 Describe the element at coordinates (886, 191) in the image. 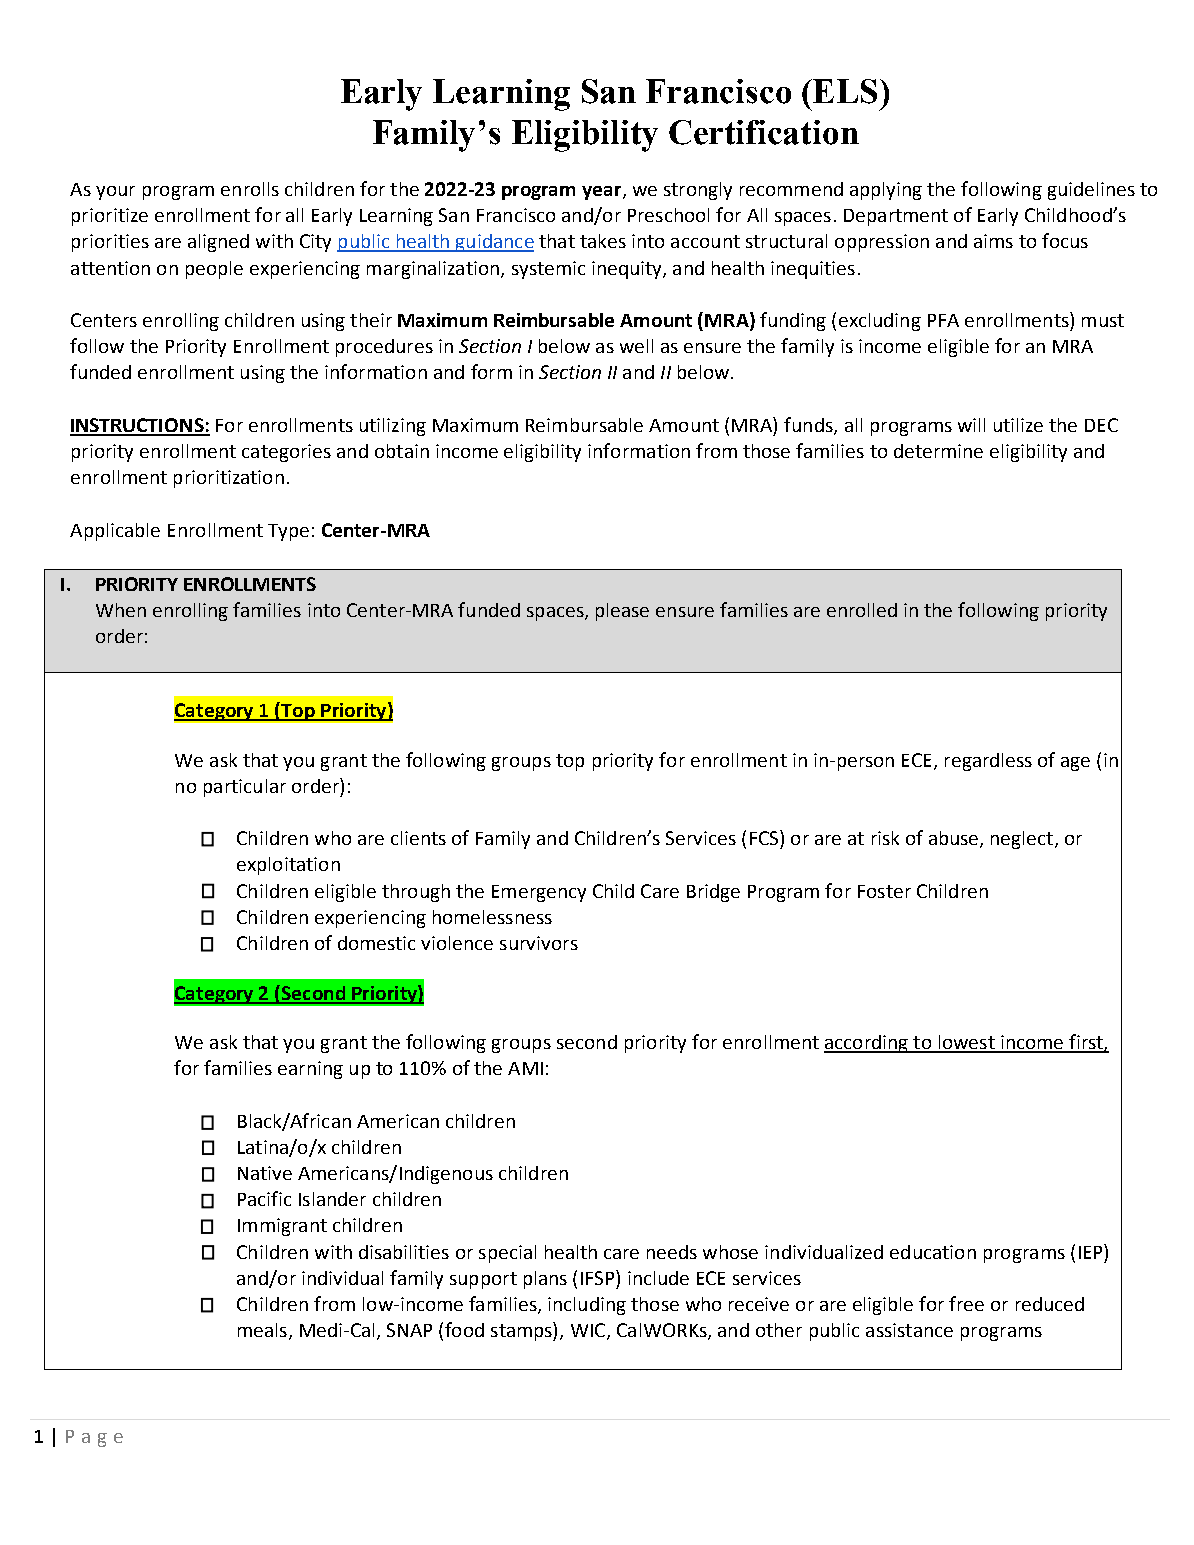

I see `applying` at that location.
